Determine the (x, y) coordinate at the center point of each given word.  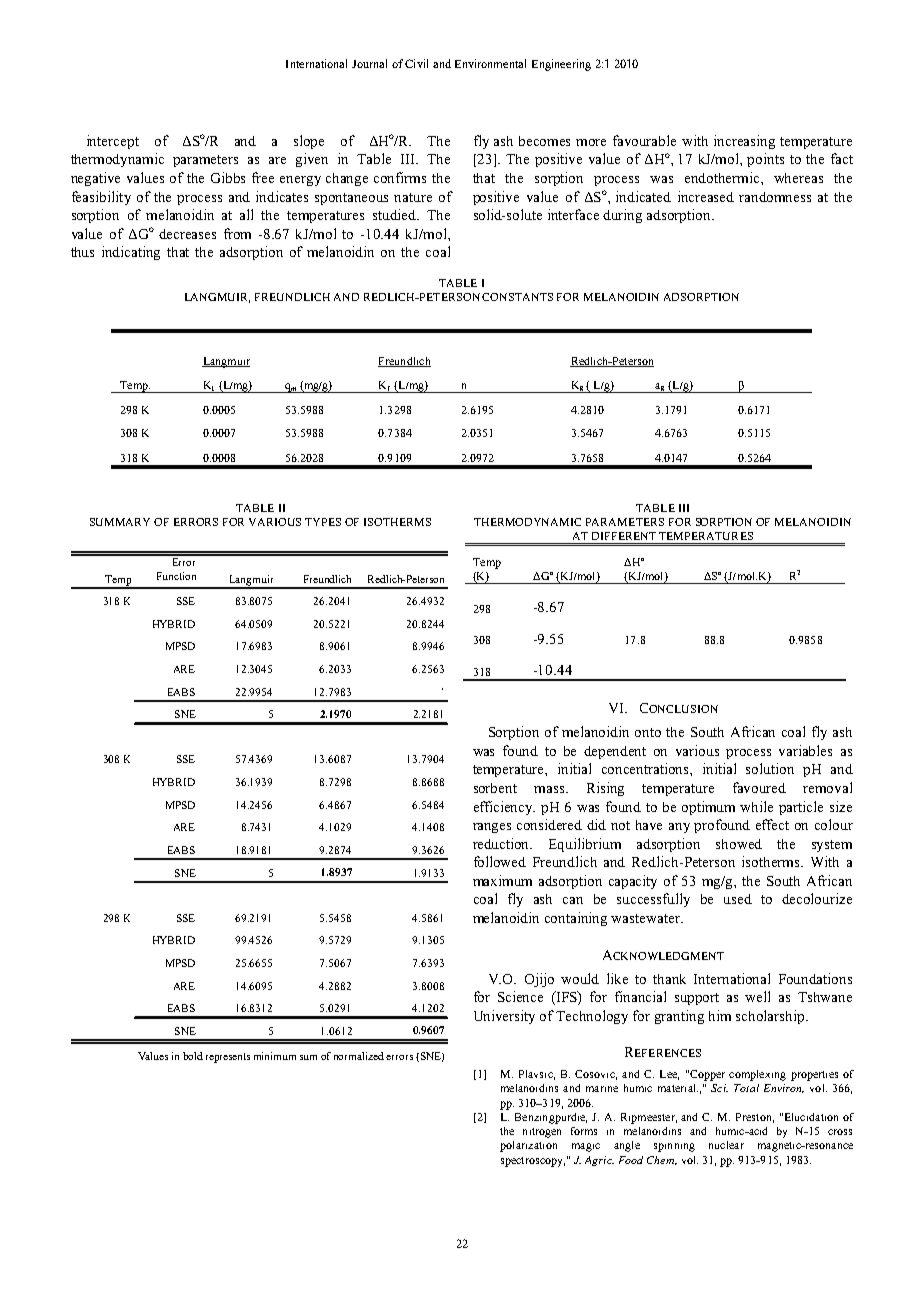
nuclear (726, 1145)
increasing (744, 142)
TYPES (323, 522)
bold (193, 1056)
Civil (416, 63)
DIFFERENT (624, 536)
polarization (528, 1146)
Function (176, 576)
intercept (113, 142)
